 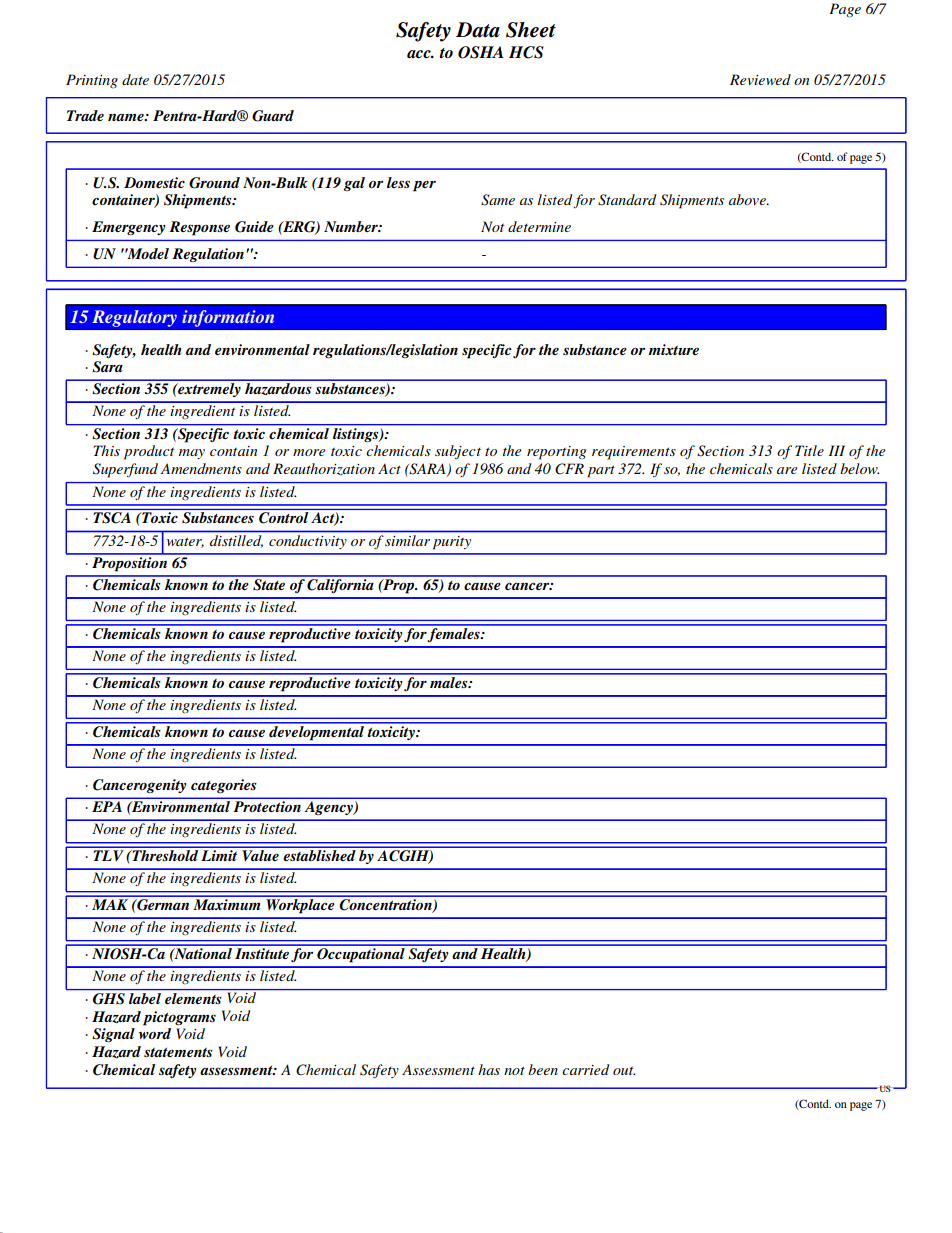 I want to click on word, so click(x=155, y=1033).
